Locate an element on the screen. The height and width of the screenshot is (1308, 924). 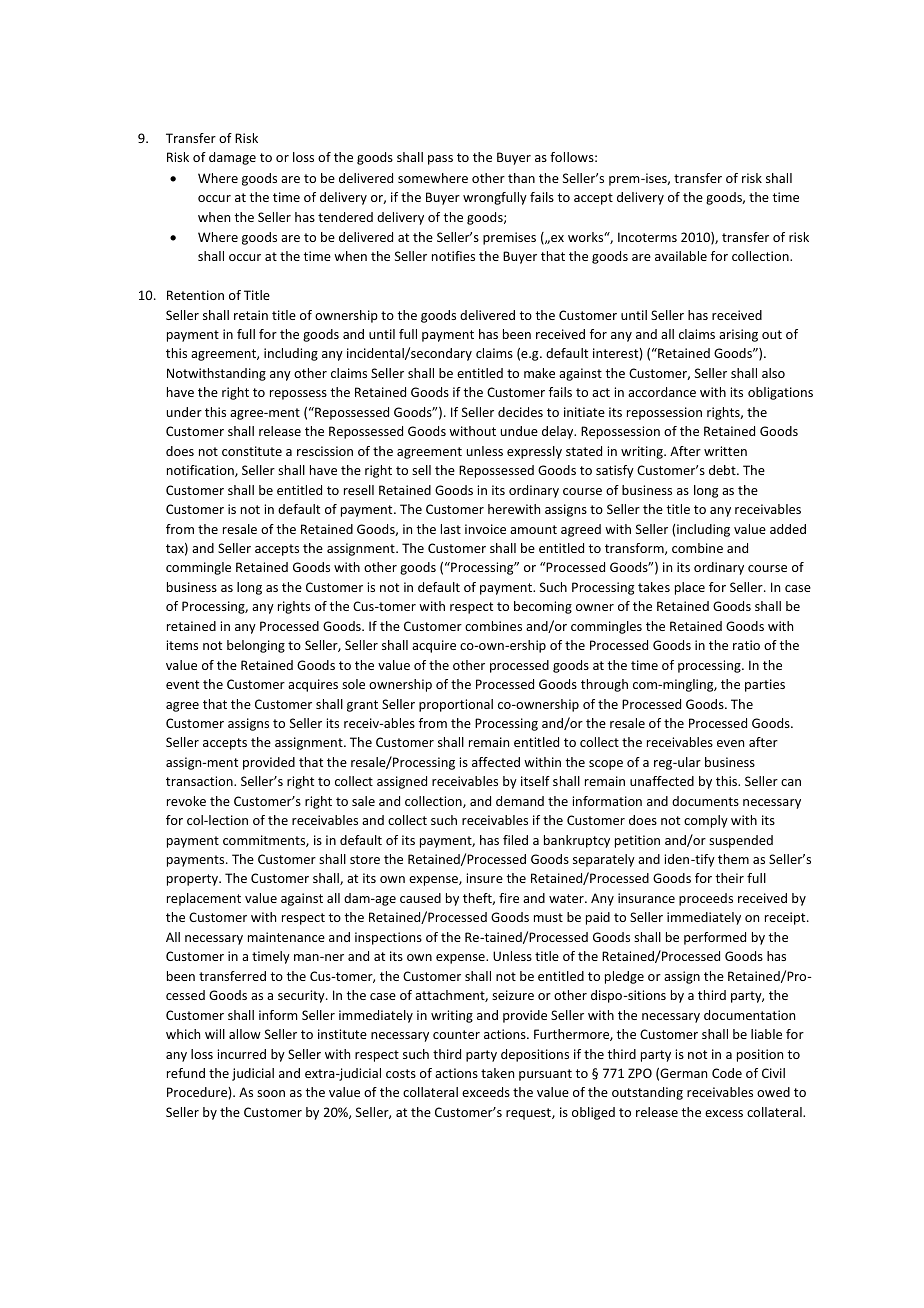
than is located at coordinates (521, 178).
